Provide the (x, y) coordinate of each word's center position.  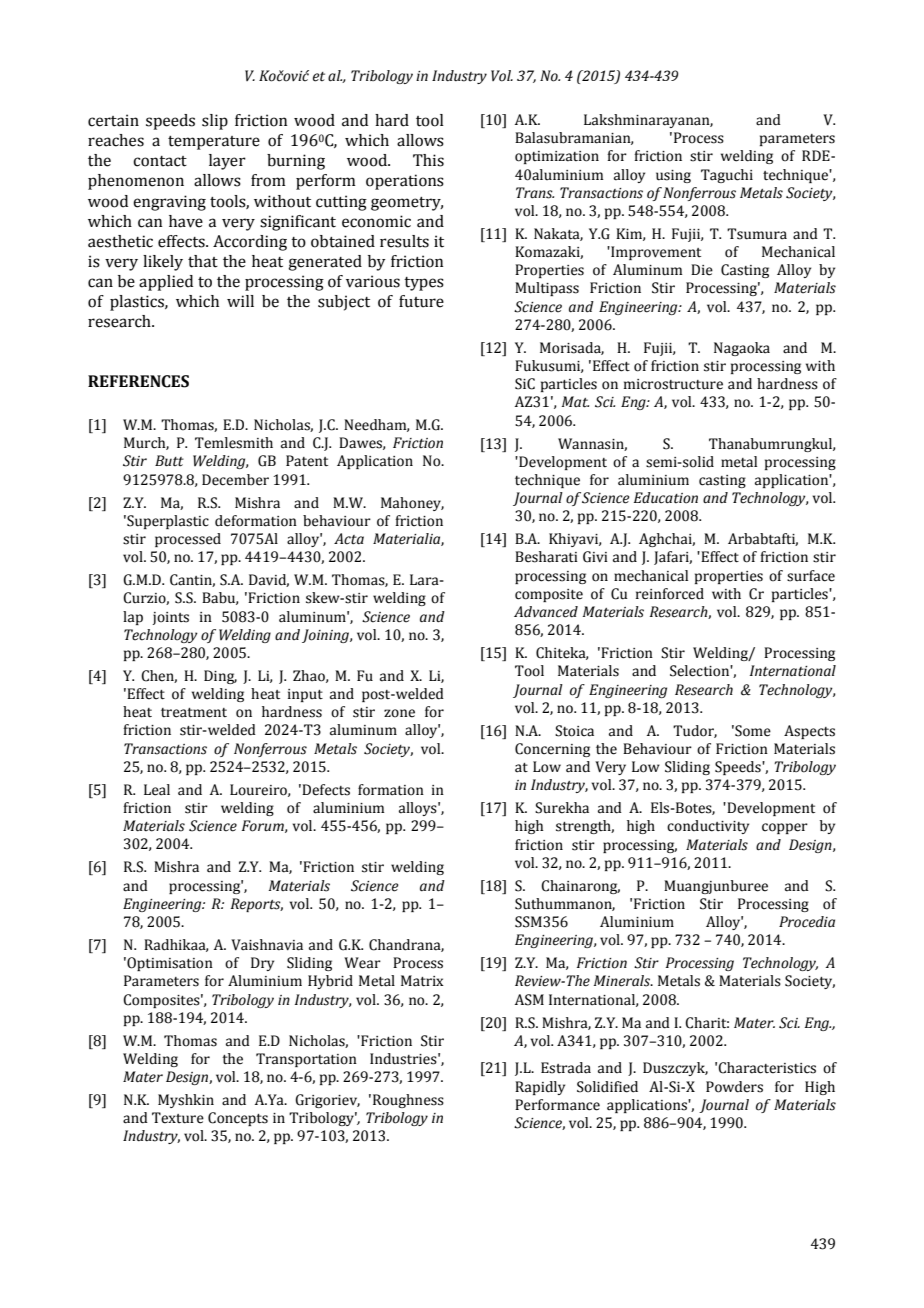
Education (666, 498)
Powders (734, 1087)
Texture (178, 1118)
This (428, 160)
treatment (194, 713)
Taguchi (727, 176)
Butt (169, 461)
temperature (214, 143)
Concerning (552, 750)
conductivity (708, 827)
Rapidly (540, 1088)
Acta (349, 539)
